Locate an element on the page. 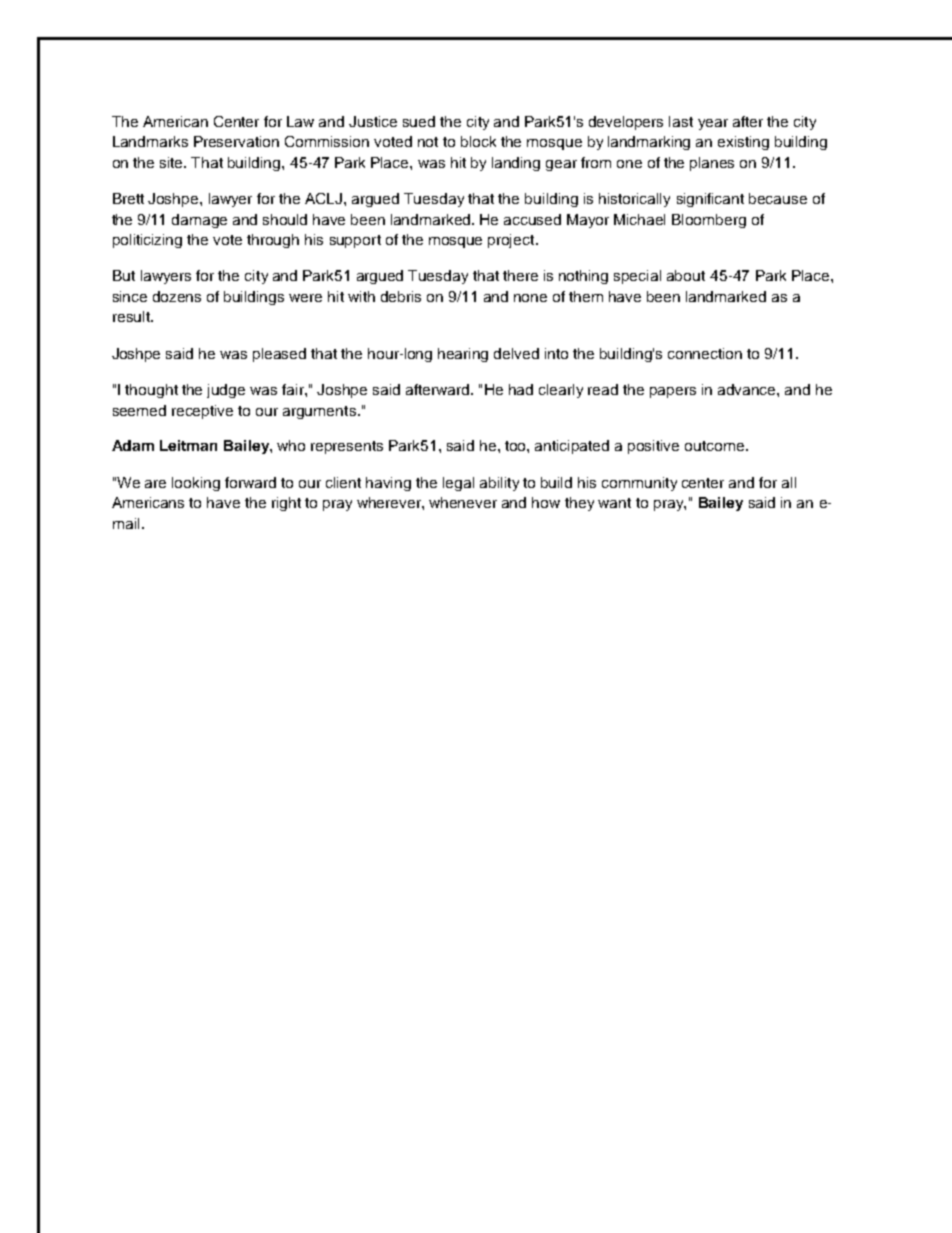 The image size is (952, 1233). had is located at coordinates (521, 389).
